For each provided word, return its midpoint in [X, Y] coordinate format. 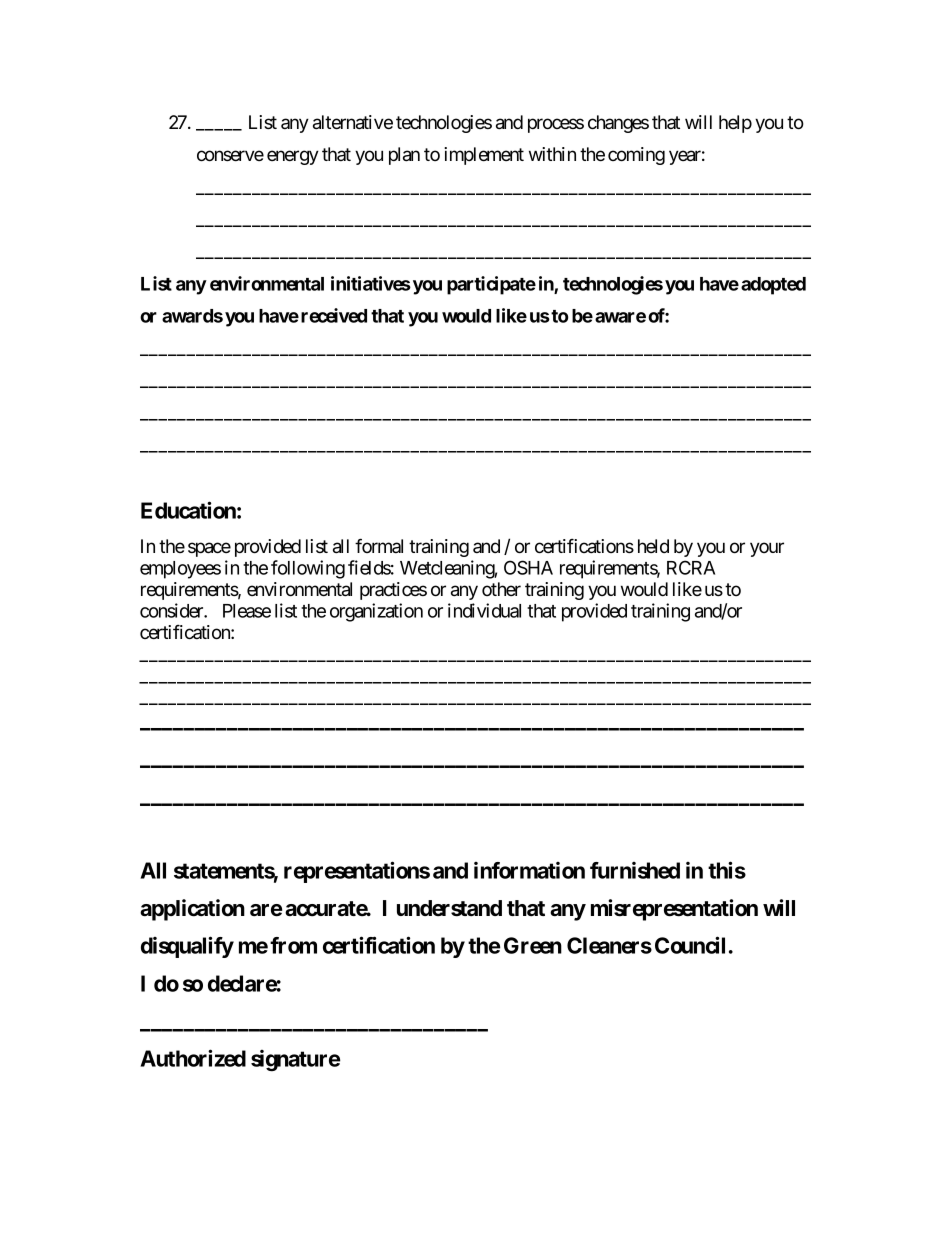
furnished [635, 870]
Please [247, 611]
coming [636, 156]
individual [484, 610]
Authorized [193, 1058]
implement [484, 156]
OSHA [528, 567]
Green [533, 945]
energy [293, 157]
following [308, 569]
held [653, 546]
